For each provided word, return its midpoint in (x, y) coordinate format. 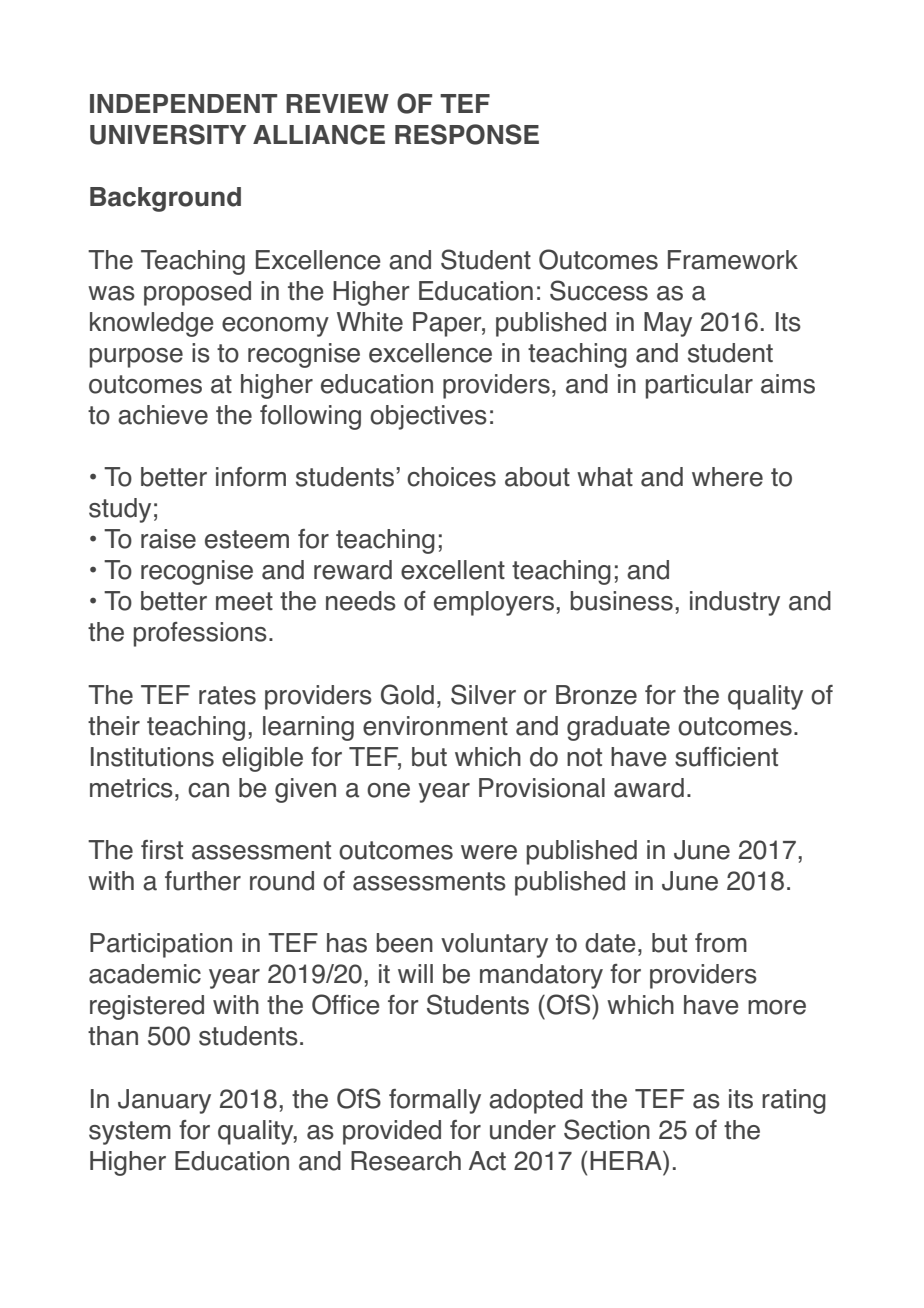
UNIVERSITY (168, 134)
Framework (733, 260)
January (164, 1101)
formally (435, 1101)
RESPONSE (467, 134)
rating (794, 1101)
